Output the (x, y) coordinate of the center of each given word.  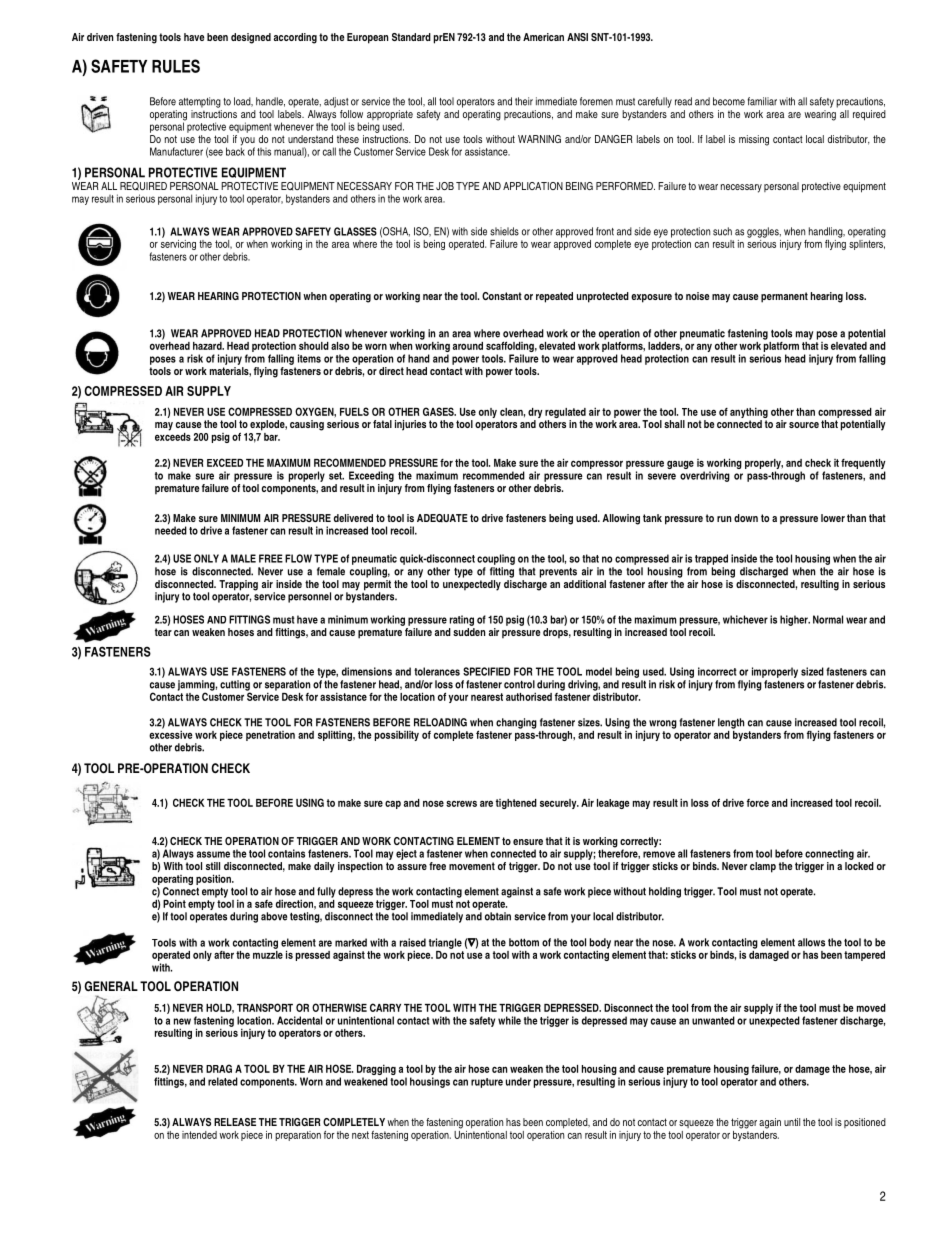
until (792, 1122)
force (758, 803)
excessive (171, 733)
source (804, 425)
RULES (176, 66)
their (524, 101)
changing (516, 723)
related (223, 1081)
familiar (762, 101)
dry (535, 414)
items (309, 358)
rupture (487, 1083)
